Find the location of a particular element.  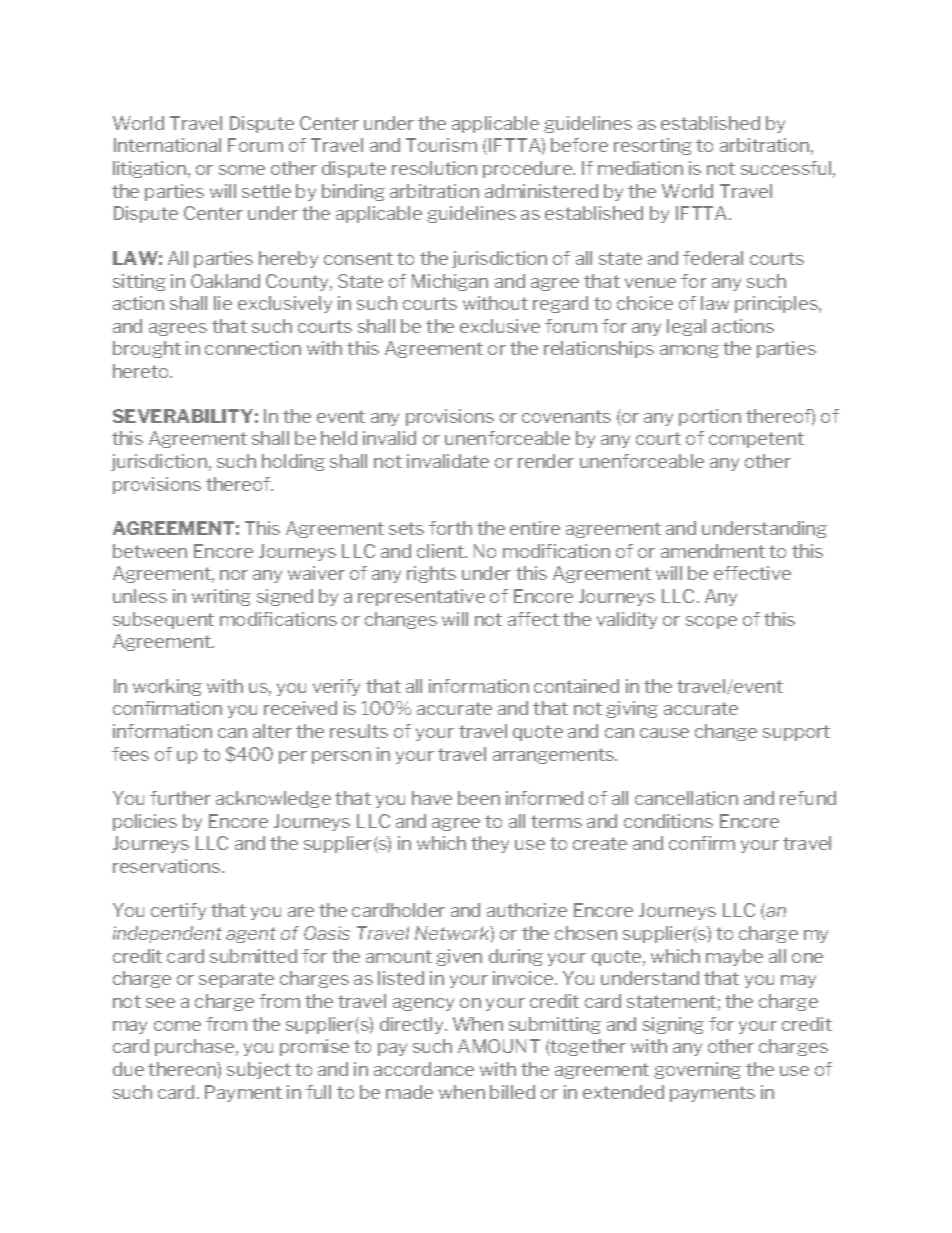

subject is located at coordinates (259, 1070).
